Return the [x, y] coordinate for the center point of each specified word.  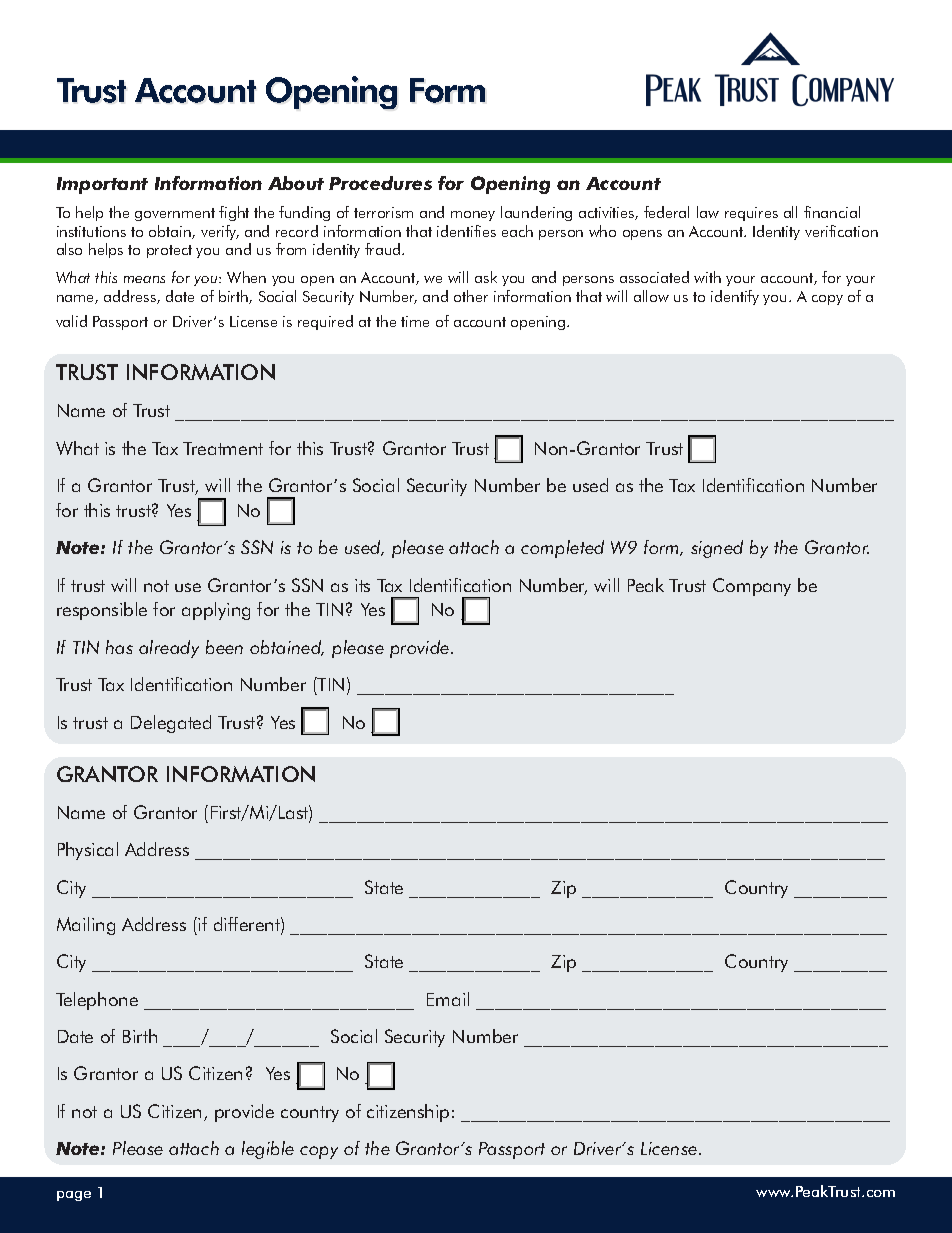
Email [448, 999]
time [415, 321]
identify [735, 297]
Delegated [171, 724]
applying [216, 611]
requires [751, 214]
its [362, 585]
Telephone [97, 1001]
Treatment [223, 448]
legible [268, 1150]
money [473, 216]
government [175, 214]
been [224, 647]
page [74, 1196]
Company [752, 587]
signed [717, 549]
